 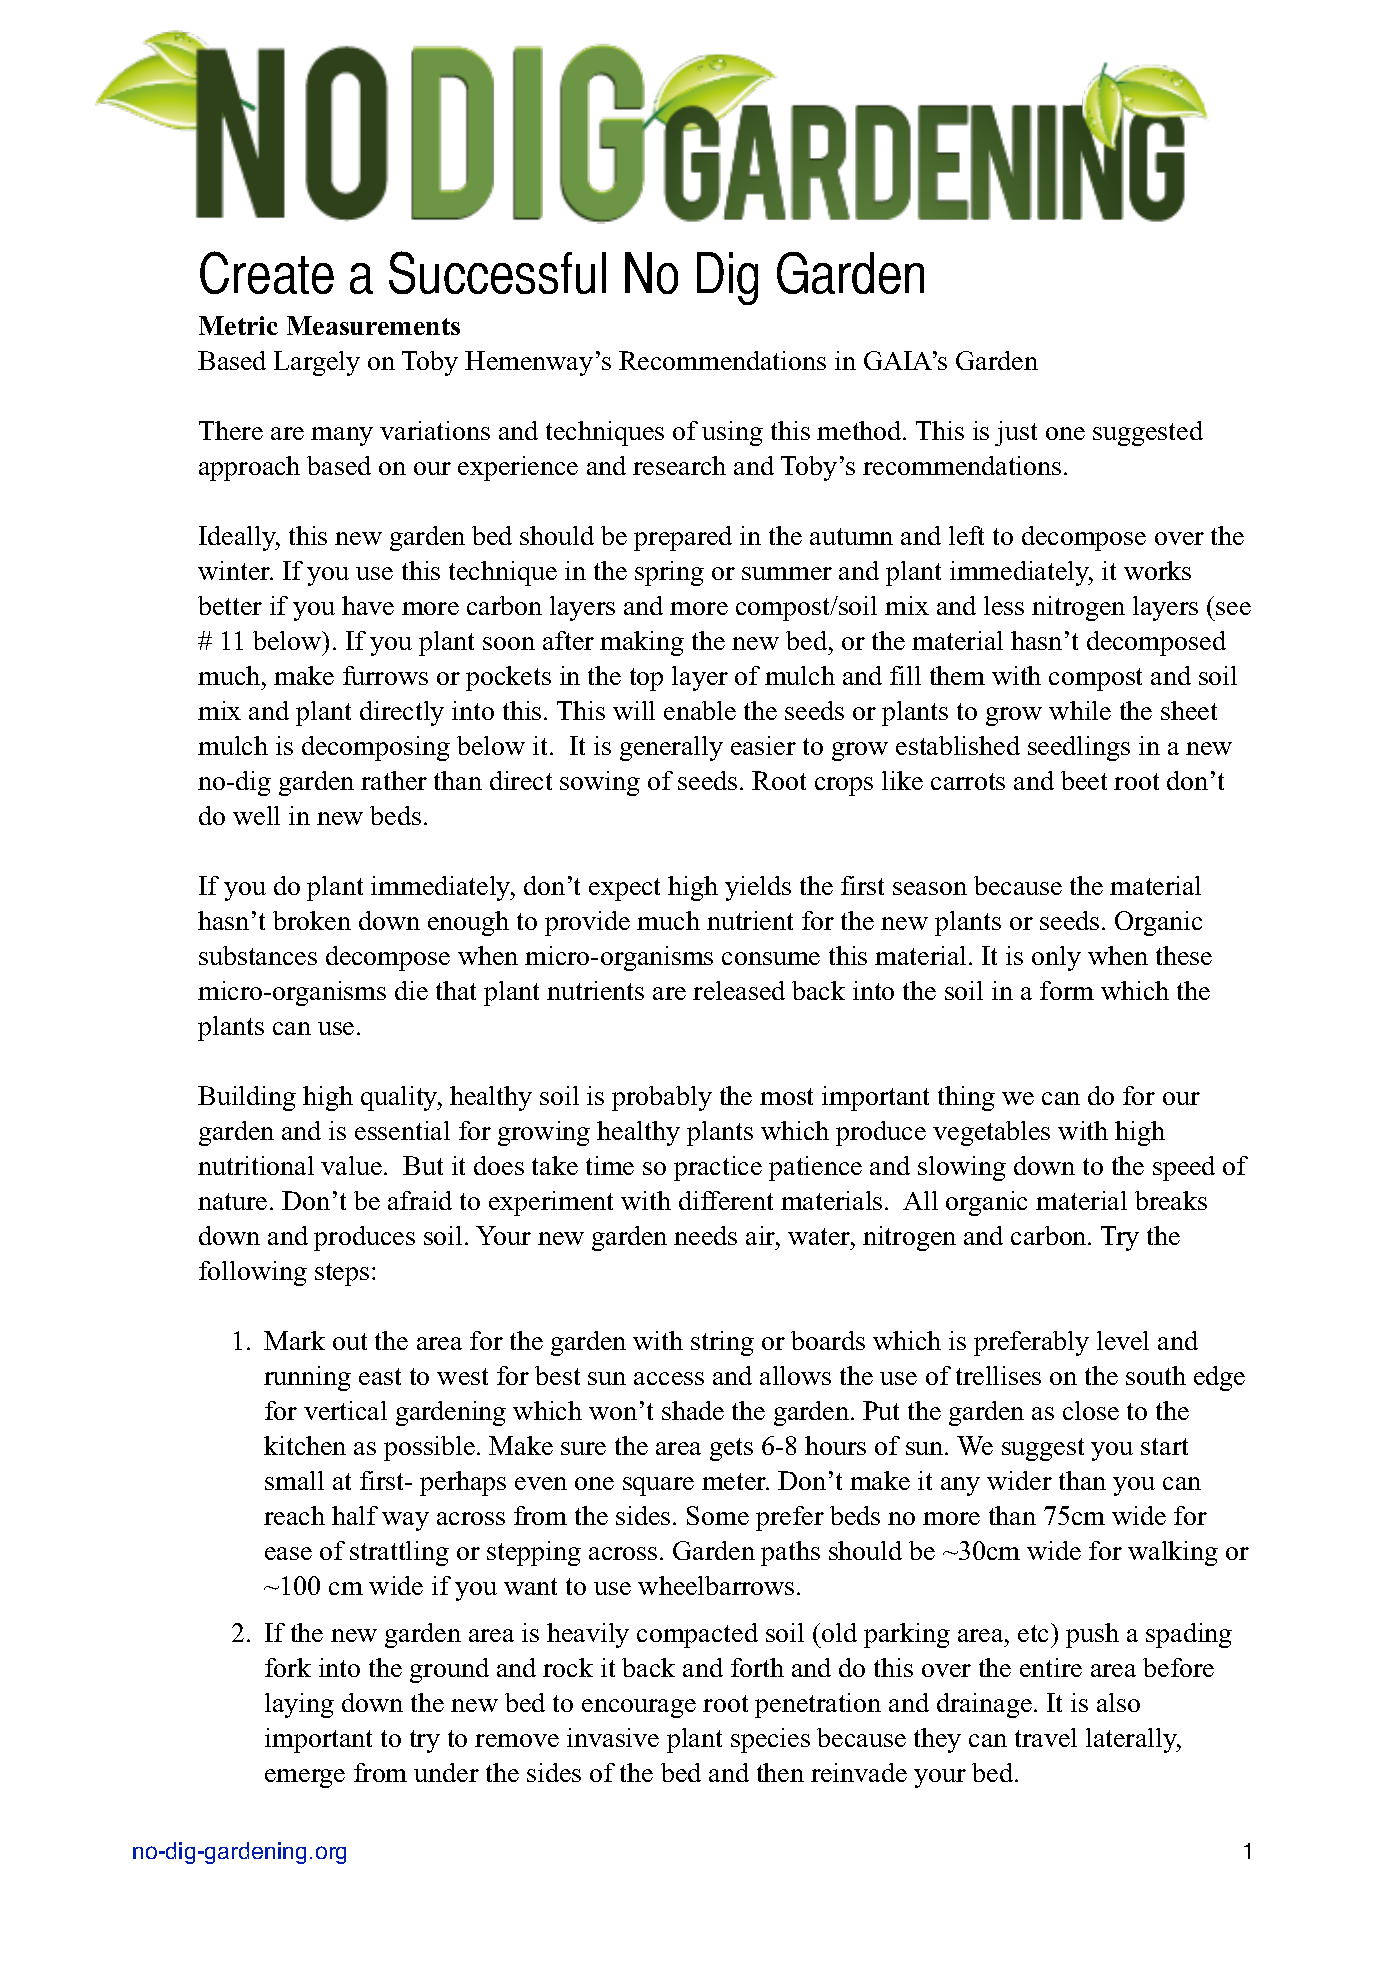 What do you see at coordinates (411, 990) in the screenshot?
I see `die` at bounding box center [411, 990].
